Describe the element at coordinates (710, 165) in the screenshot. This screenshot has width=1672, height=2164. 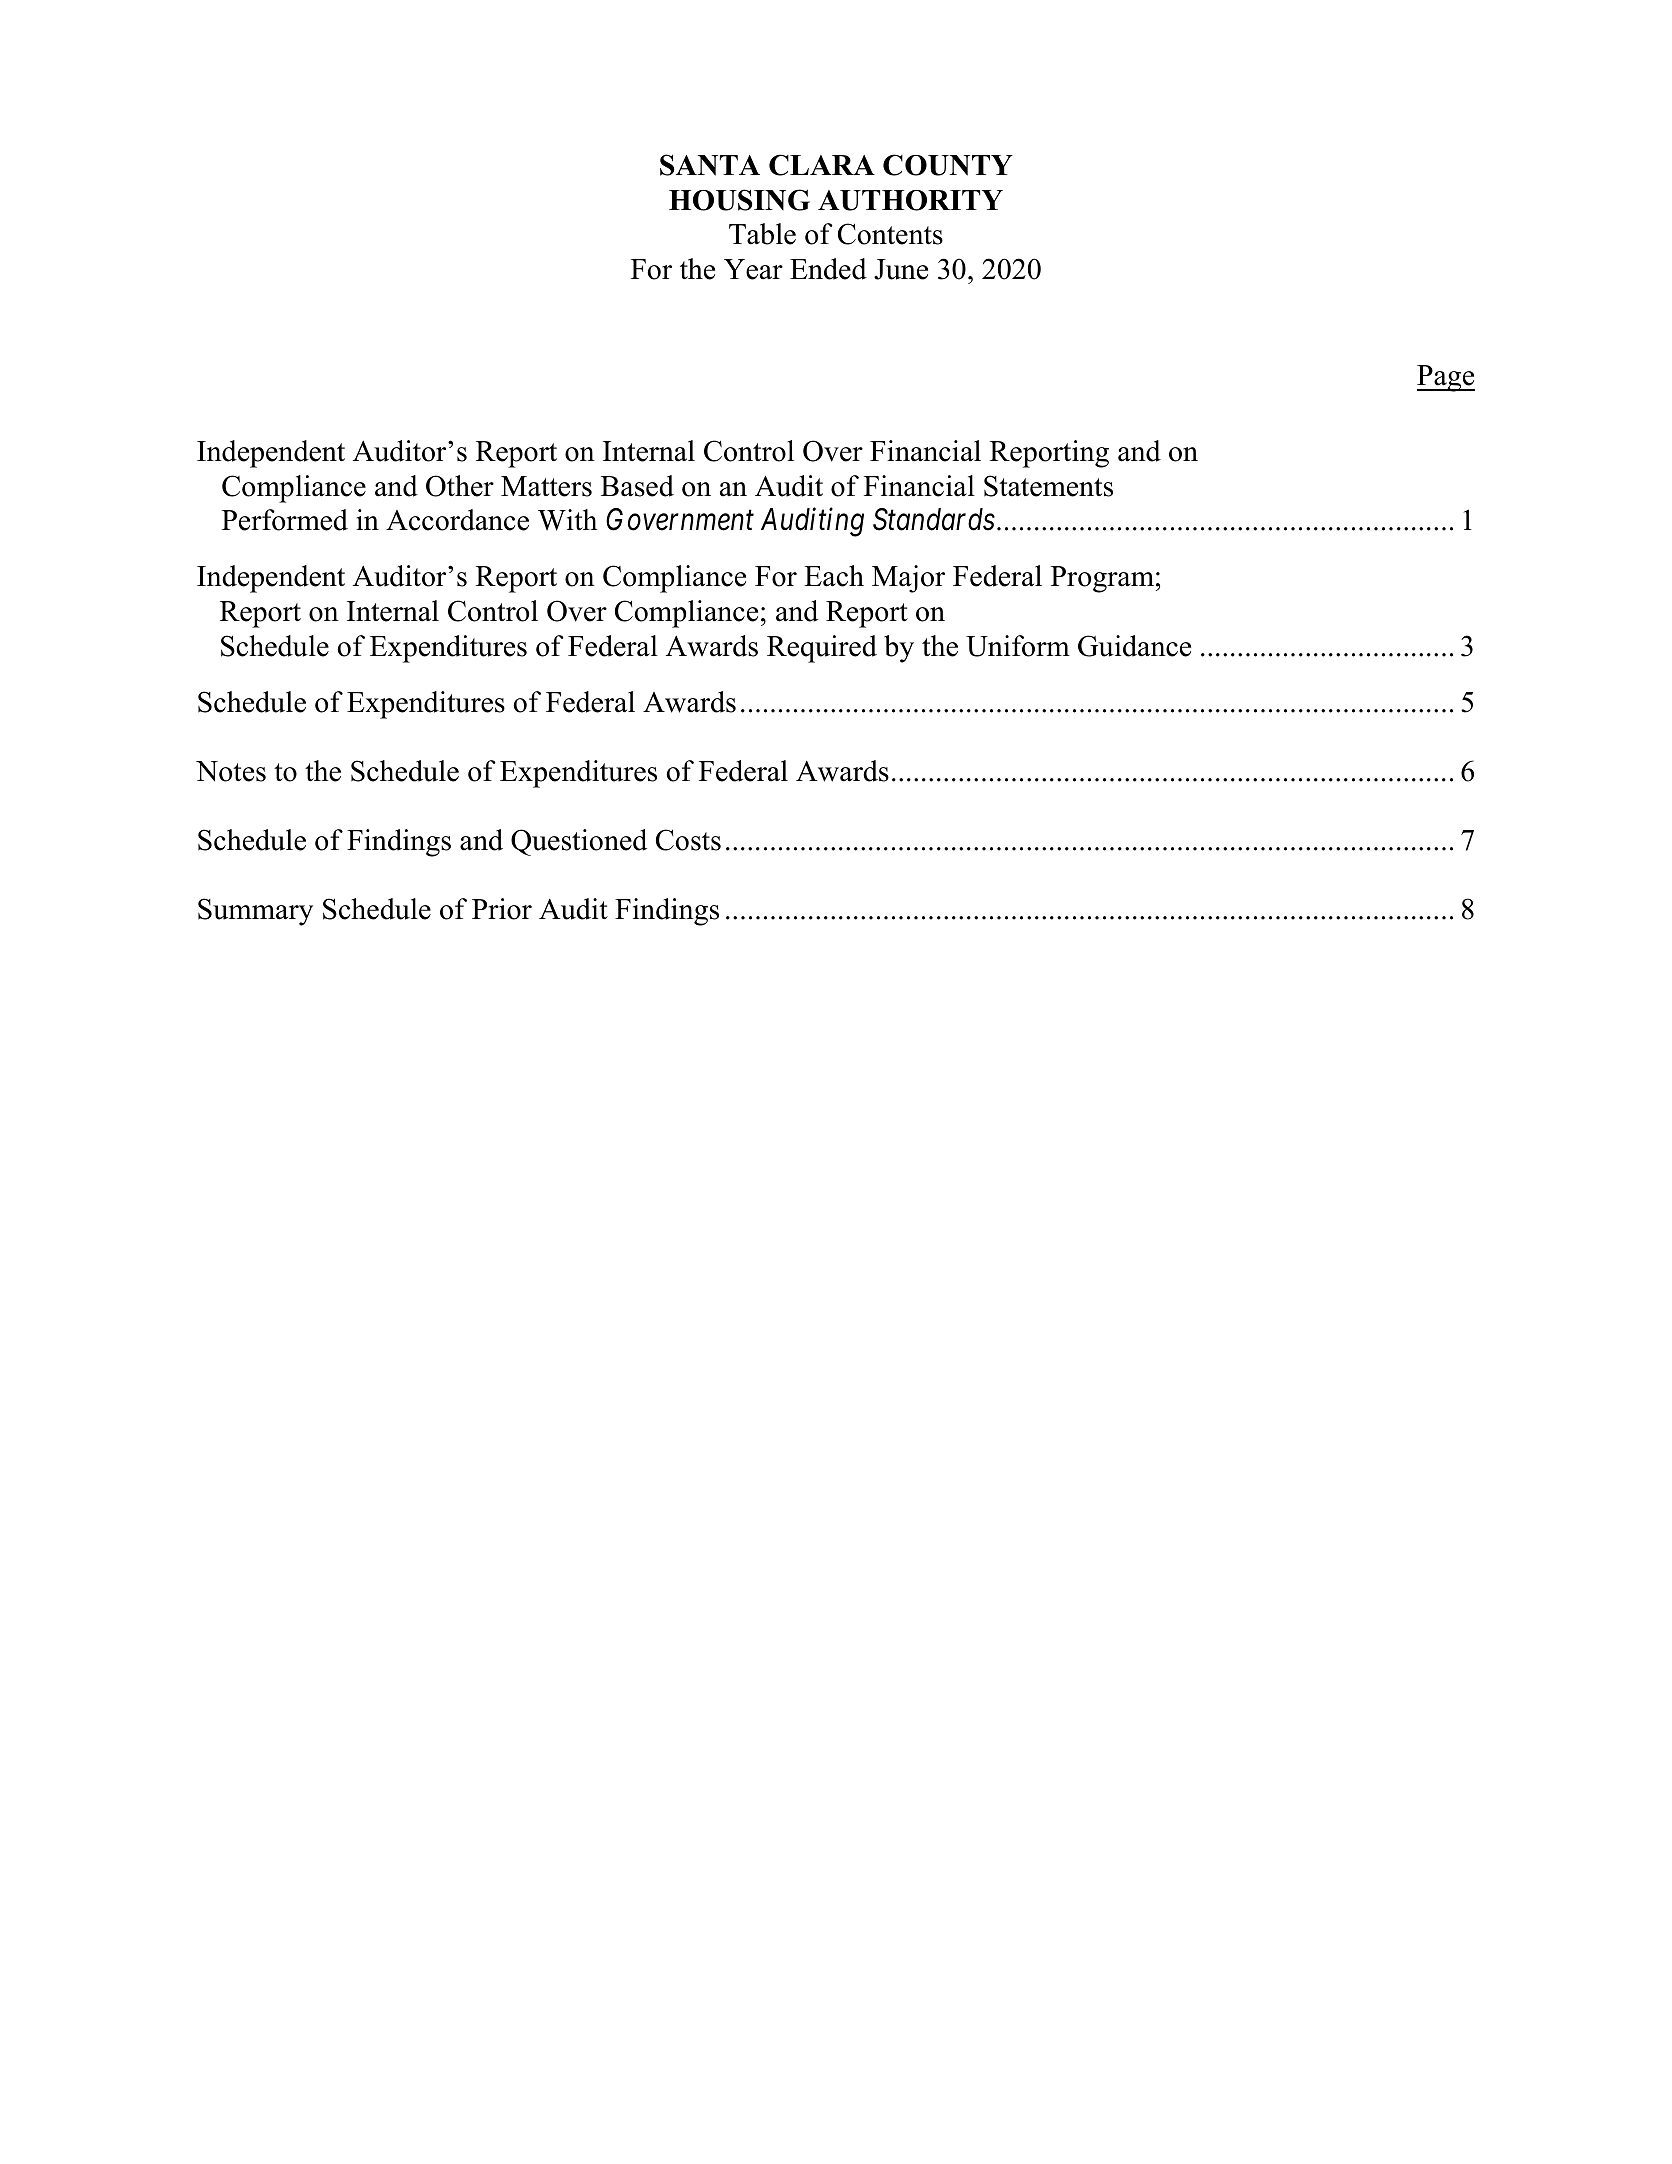
I see `SANTA` at that location.
